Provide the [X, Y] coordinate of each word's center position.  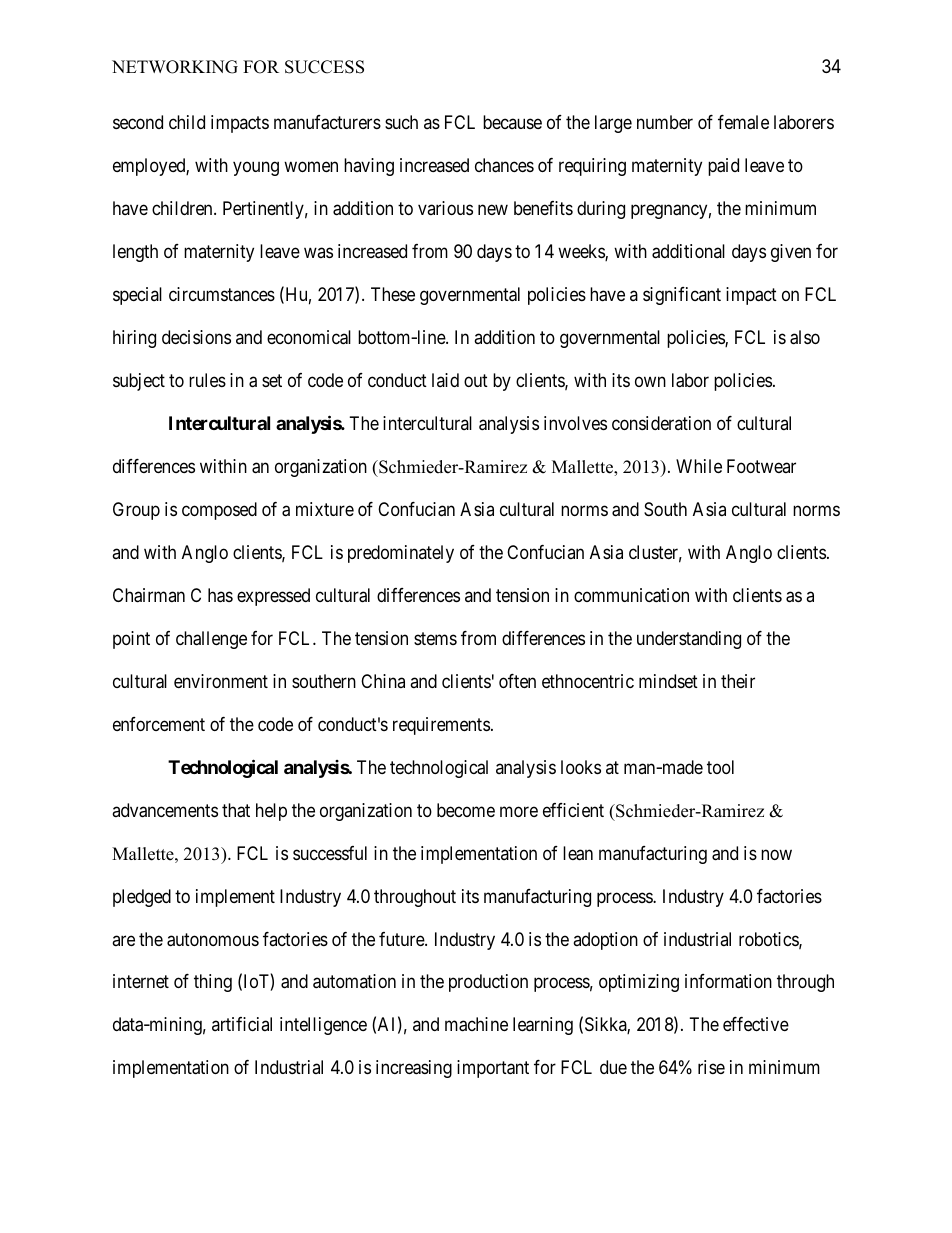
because [512, 122]
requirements [441, 726]
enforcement [159, 724]
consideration [661, 423]
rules [207, 380]
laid [445, 380]
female [743, 122]
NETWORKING [175, 67]
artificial [242, 1024]
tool [720, 767]
